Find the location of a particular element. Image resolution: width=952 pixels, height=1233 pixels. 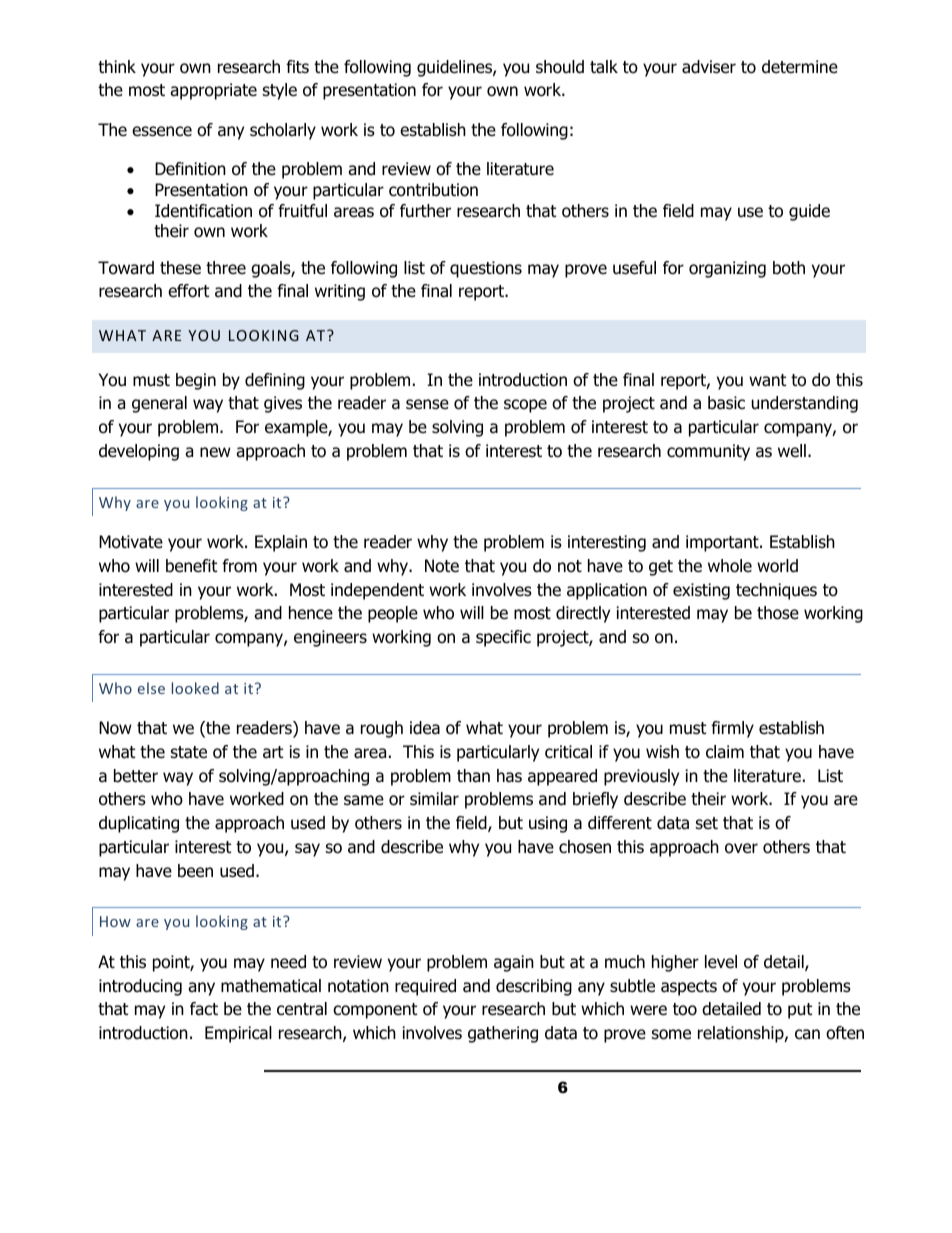

fact is located at coordinates (204, 1009).
